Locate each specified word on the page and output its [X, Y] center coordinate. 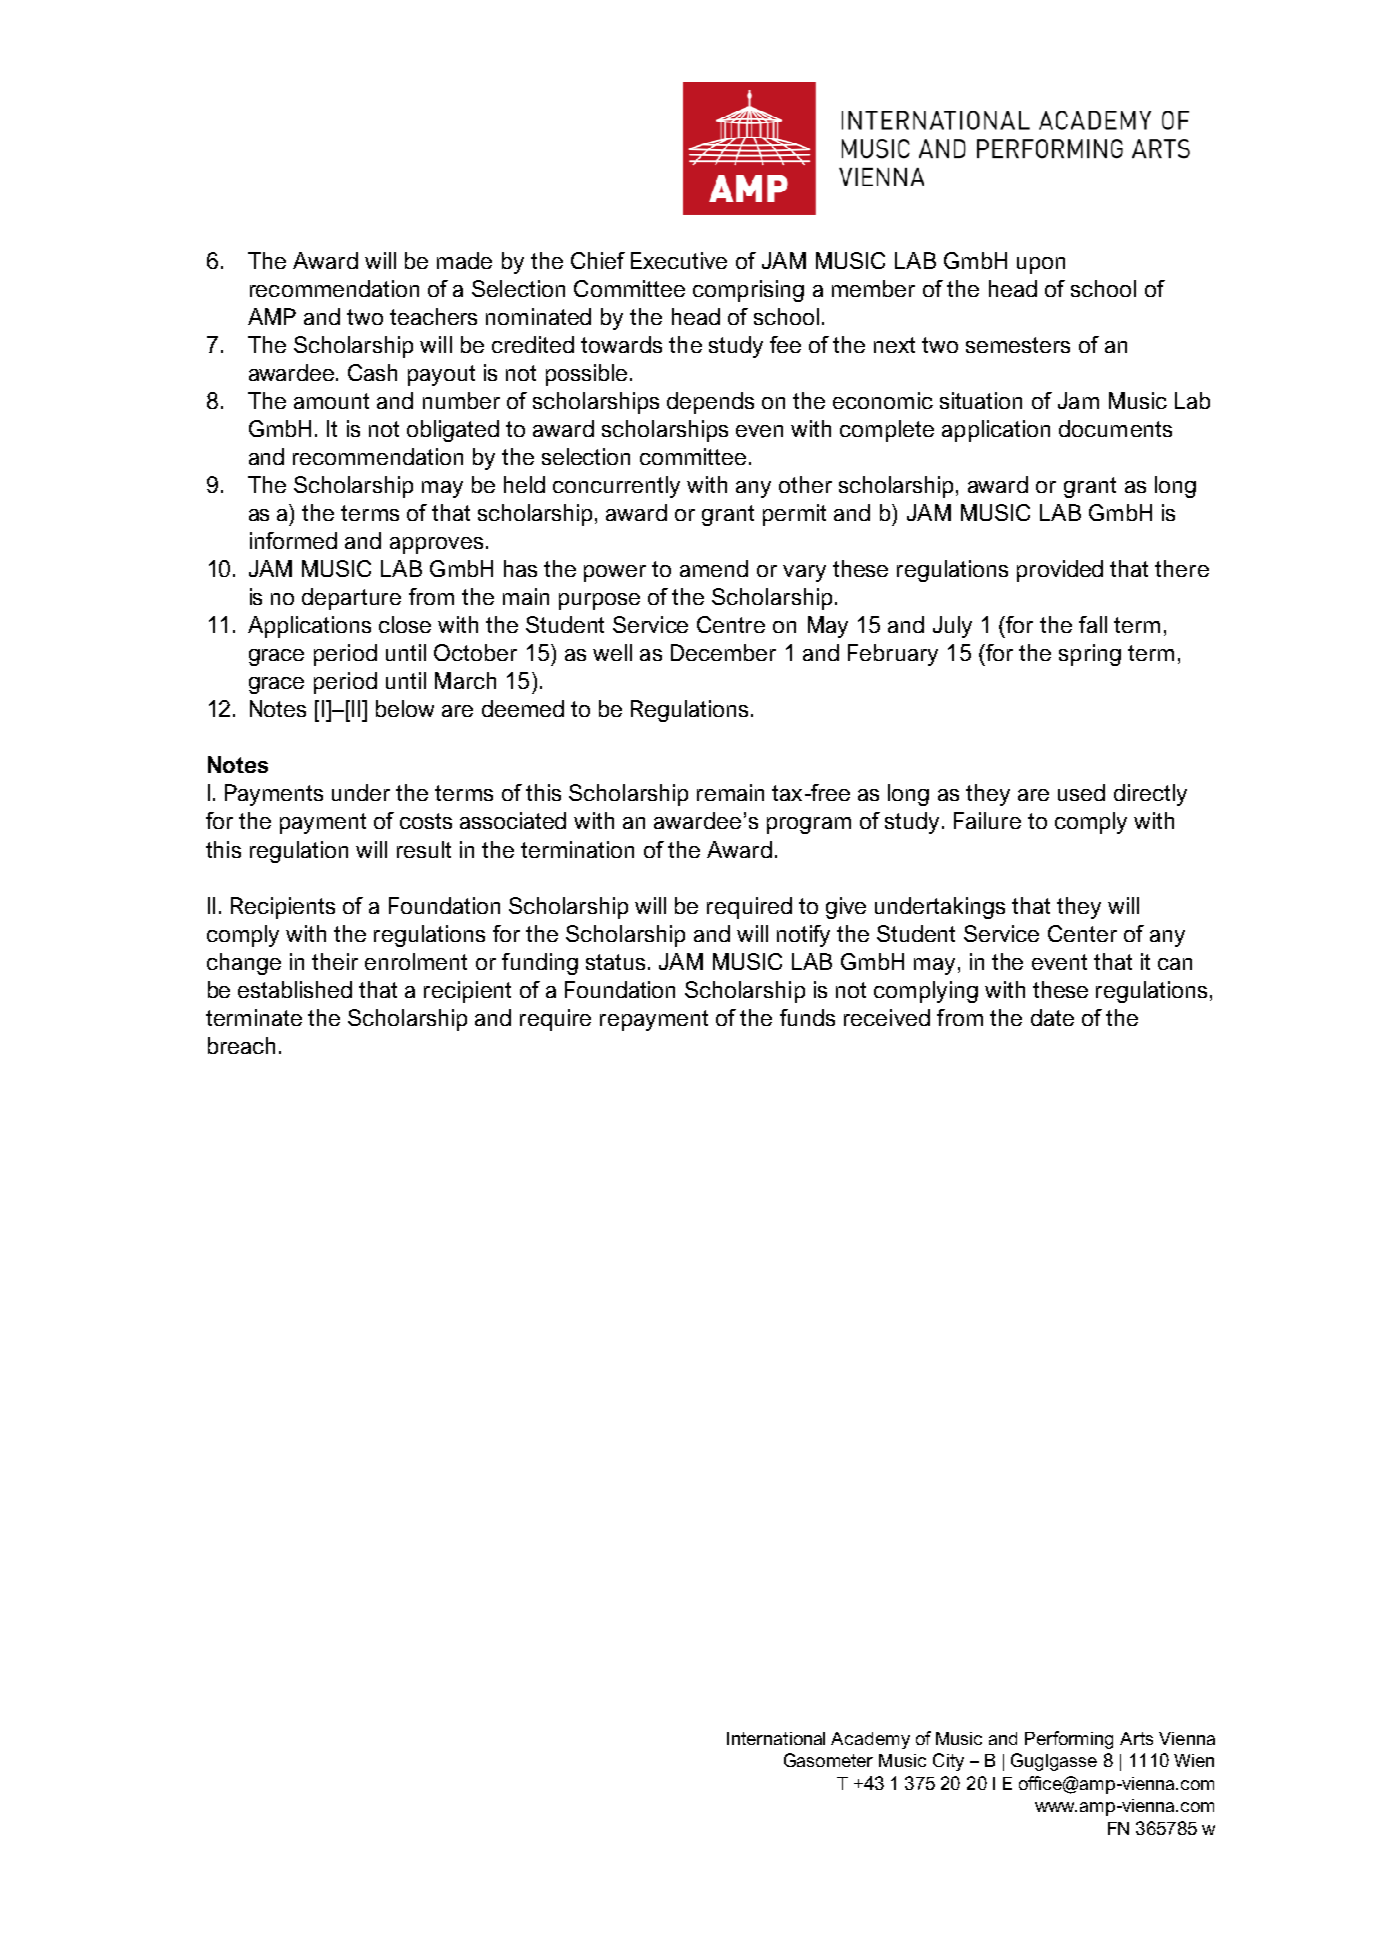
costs [426, 821]
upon [1041, 265]
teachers [433, 316]
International [776, 1738]
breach [241, 1045]
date [1052, 1017]
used [1081, 792]
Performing [1069, 1740]
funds [807, 1017]
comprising [748, 291]
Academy [870, 1740]
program [809, 825]
